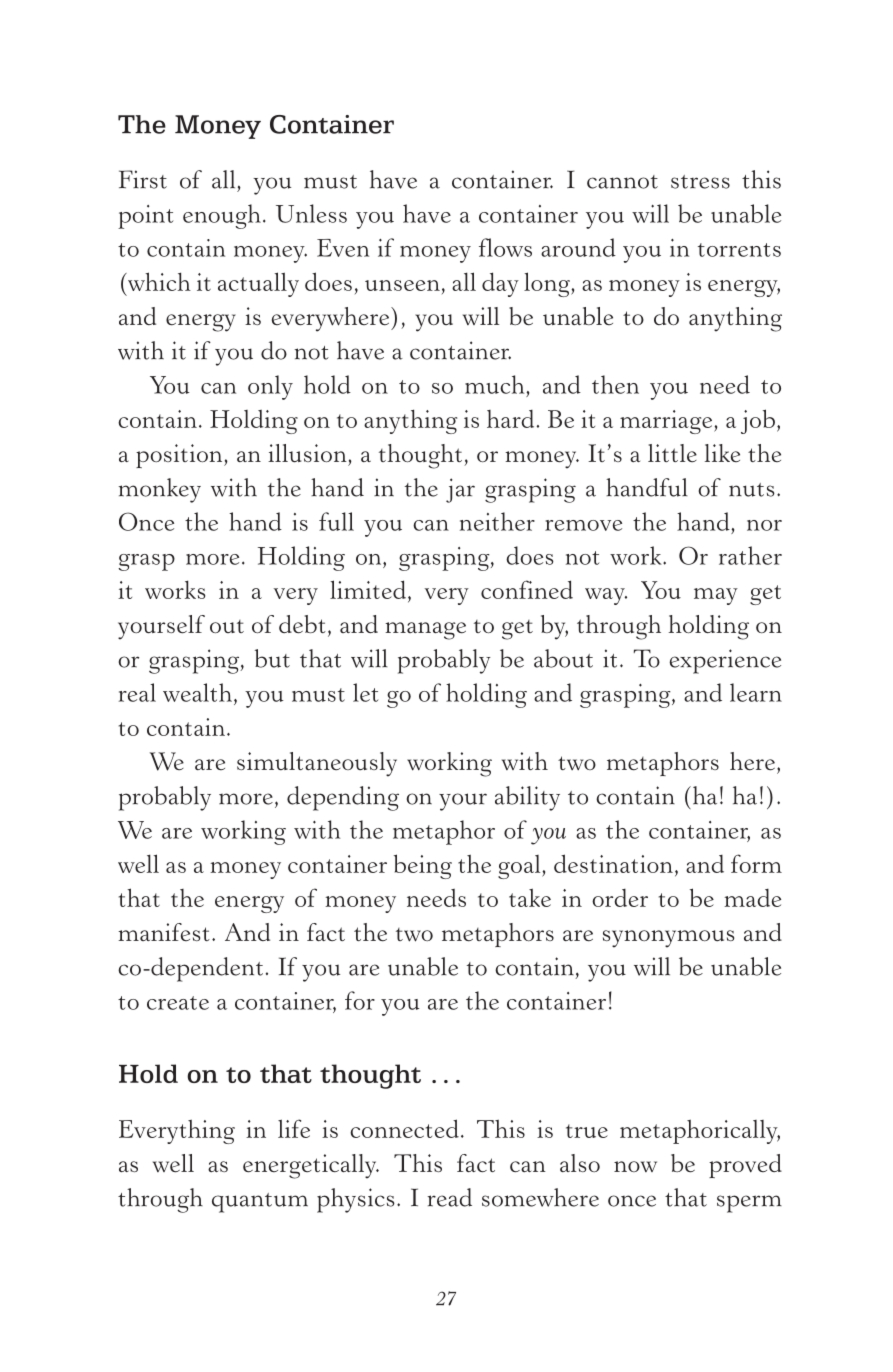  What do you see at coordinates (750, 555) in the screenshot?
I see `rather` at bounding box center [750, 555].
